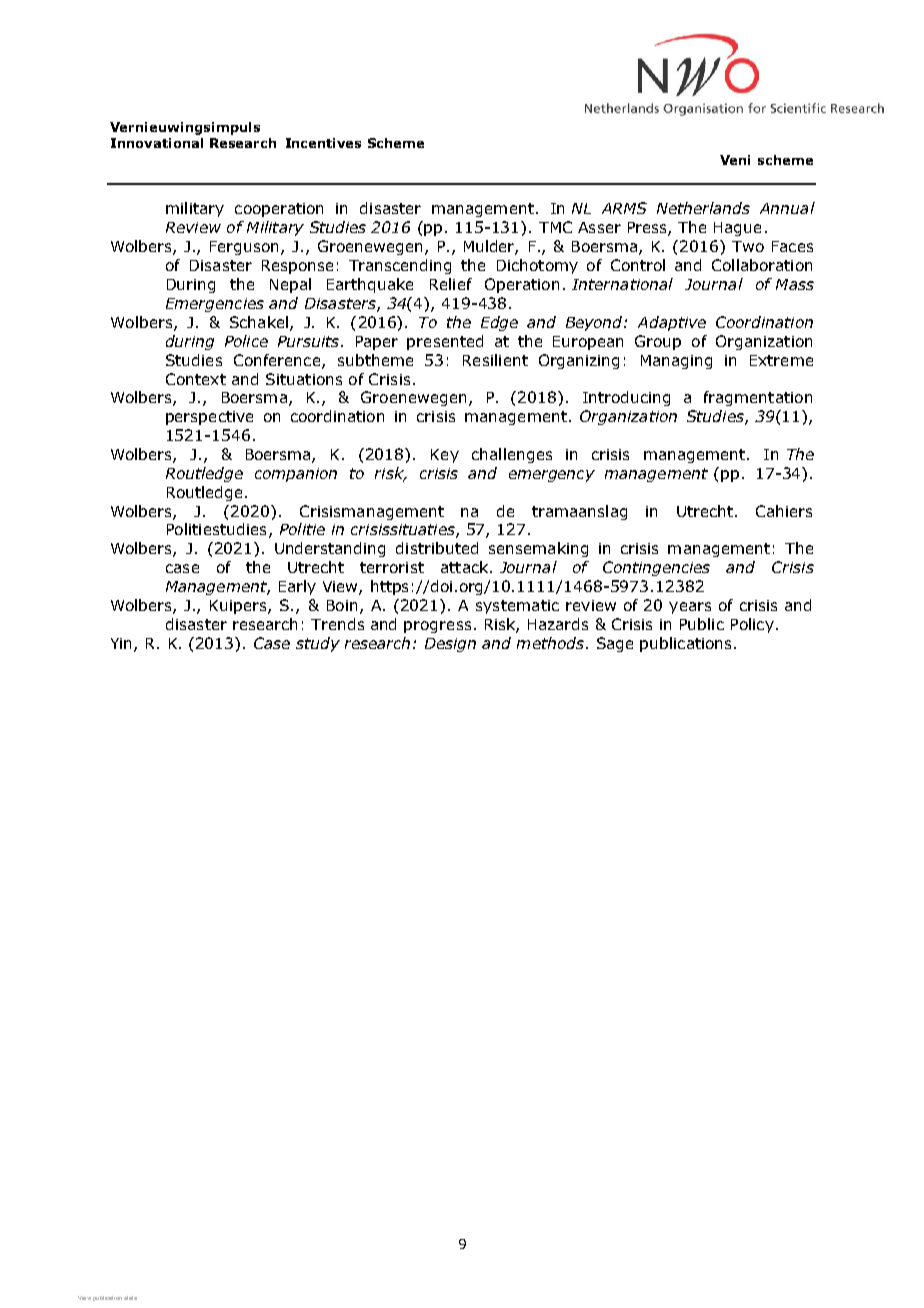 The image size is (924, 1308). What do you see at coordinates (555, 227) in the screenshot?
I see `TMC` at bounding box center [555, 227].
